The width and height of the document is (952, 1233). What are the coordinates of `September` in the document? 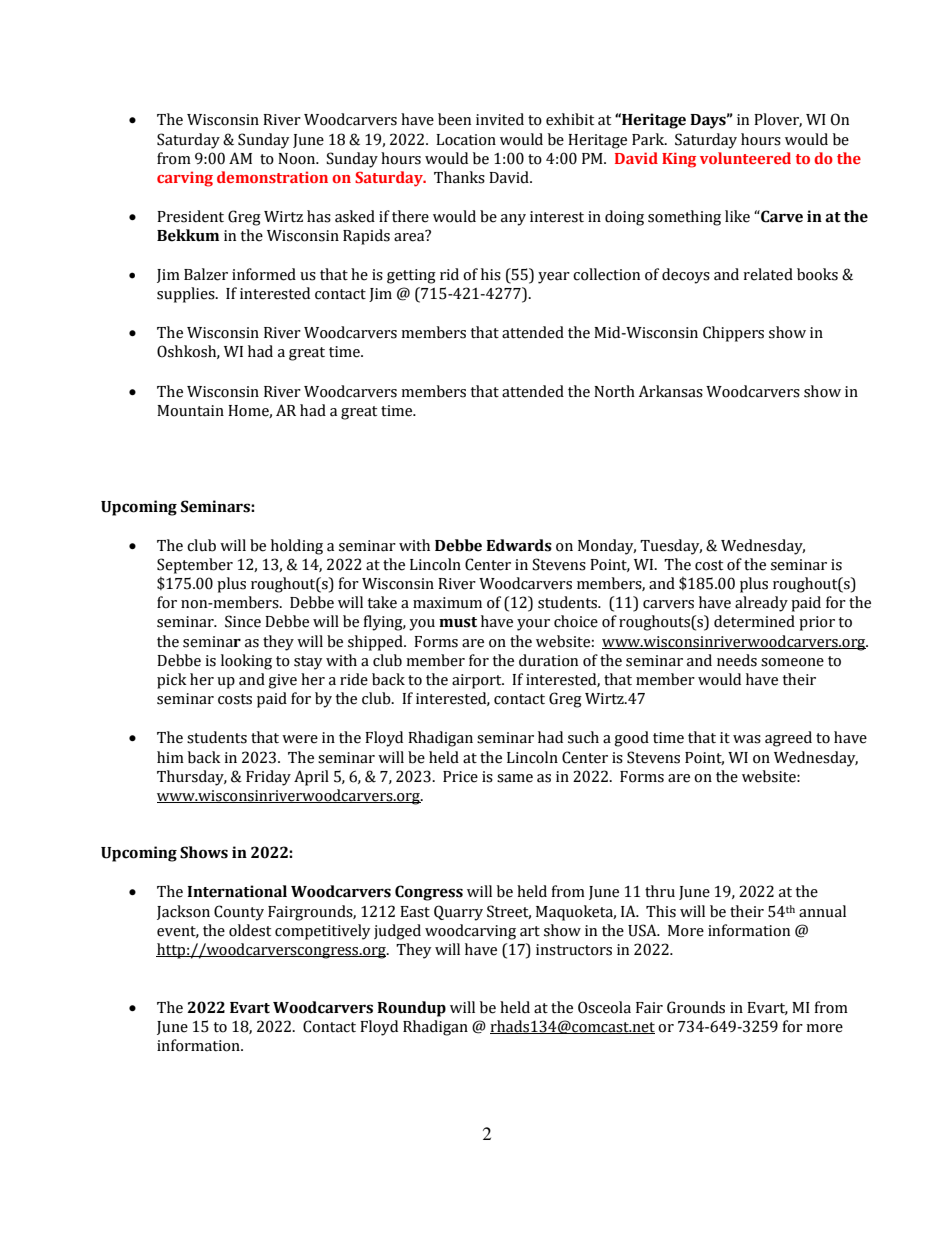 It's located at (195, 566).
